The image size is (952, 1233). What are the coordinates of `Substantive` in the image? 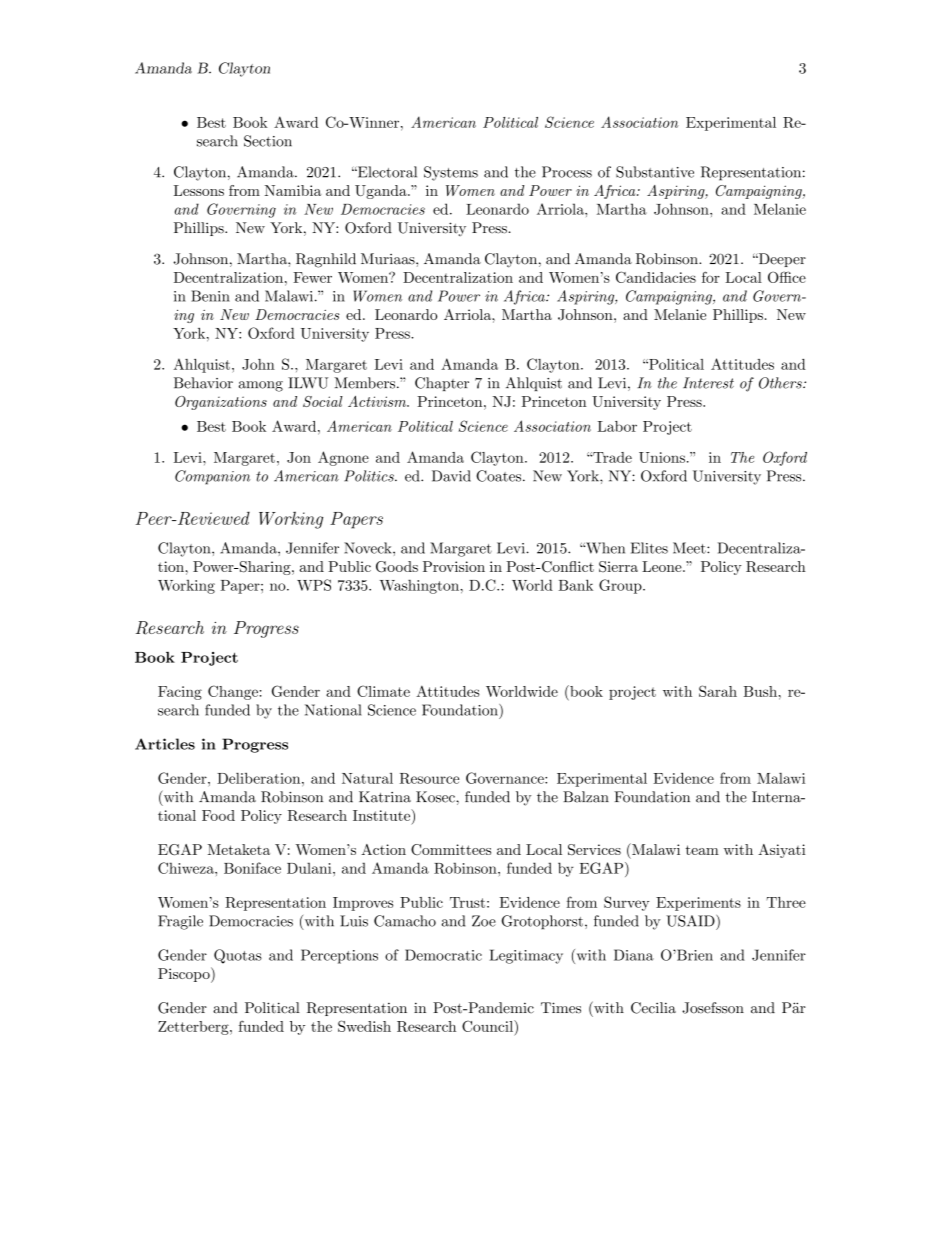 It's located at (655, 172).
